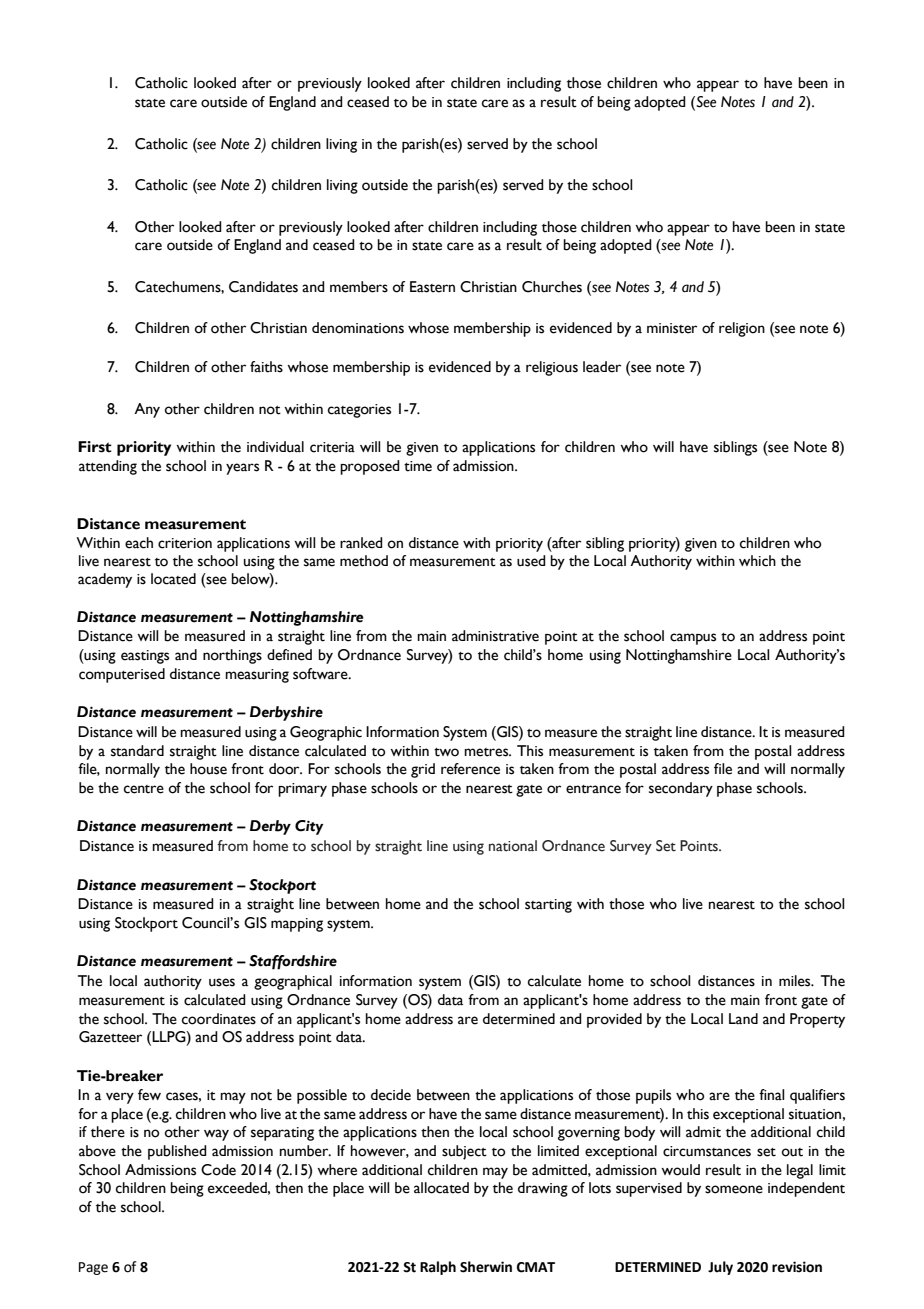  I want to click on Eastern, so click(432, 287).
